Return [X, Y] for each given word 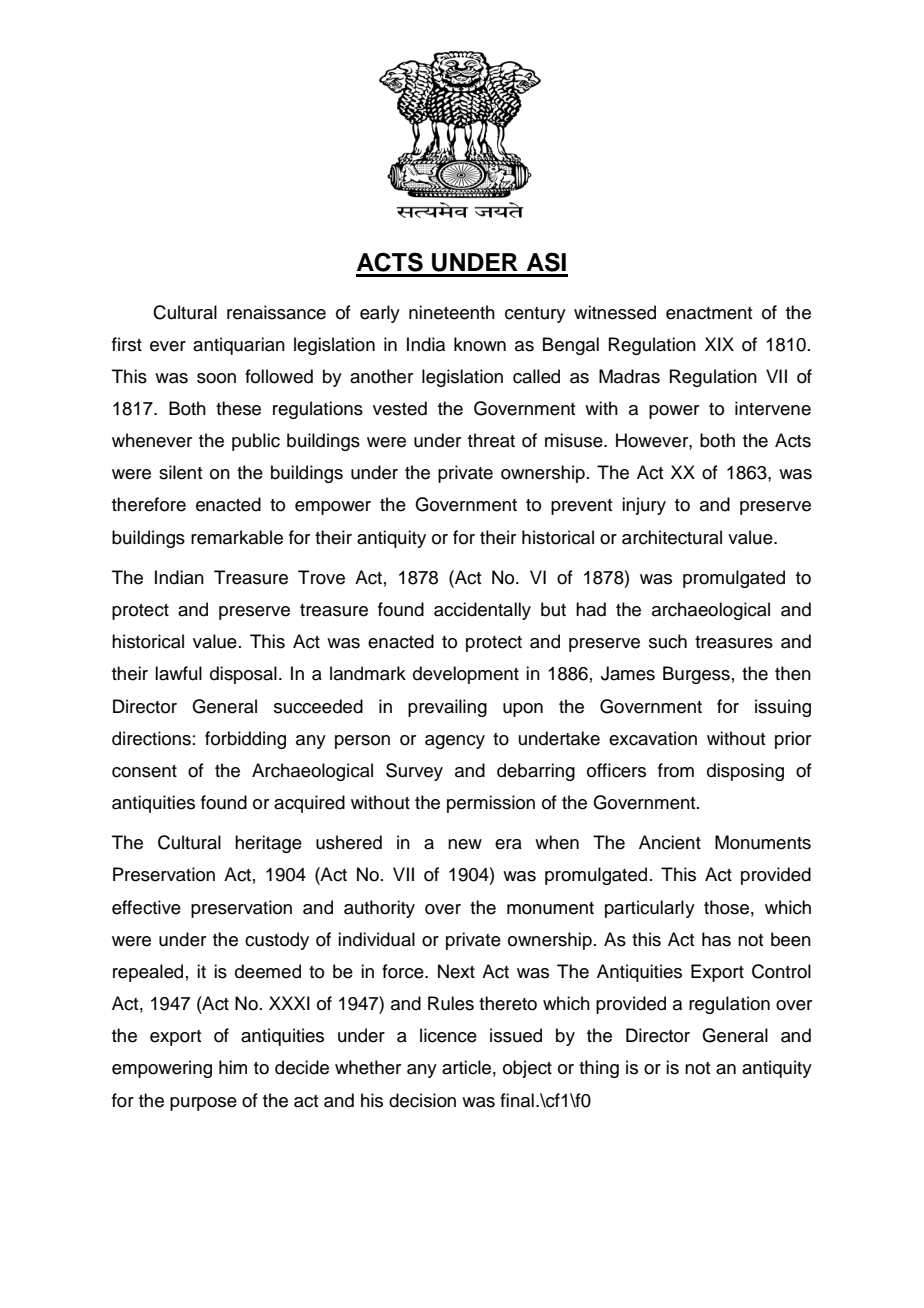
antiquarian [239, 346]
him [233, 1067]
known [480, 344]
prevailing [447, 708]
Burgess [696, 675]
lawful [178, 673]
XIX [719, 344]
